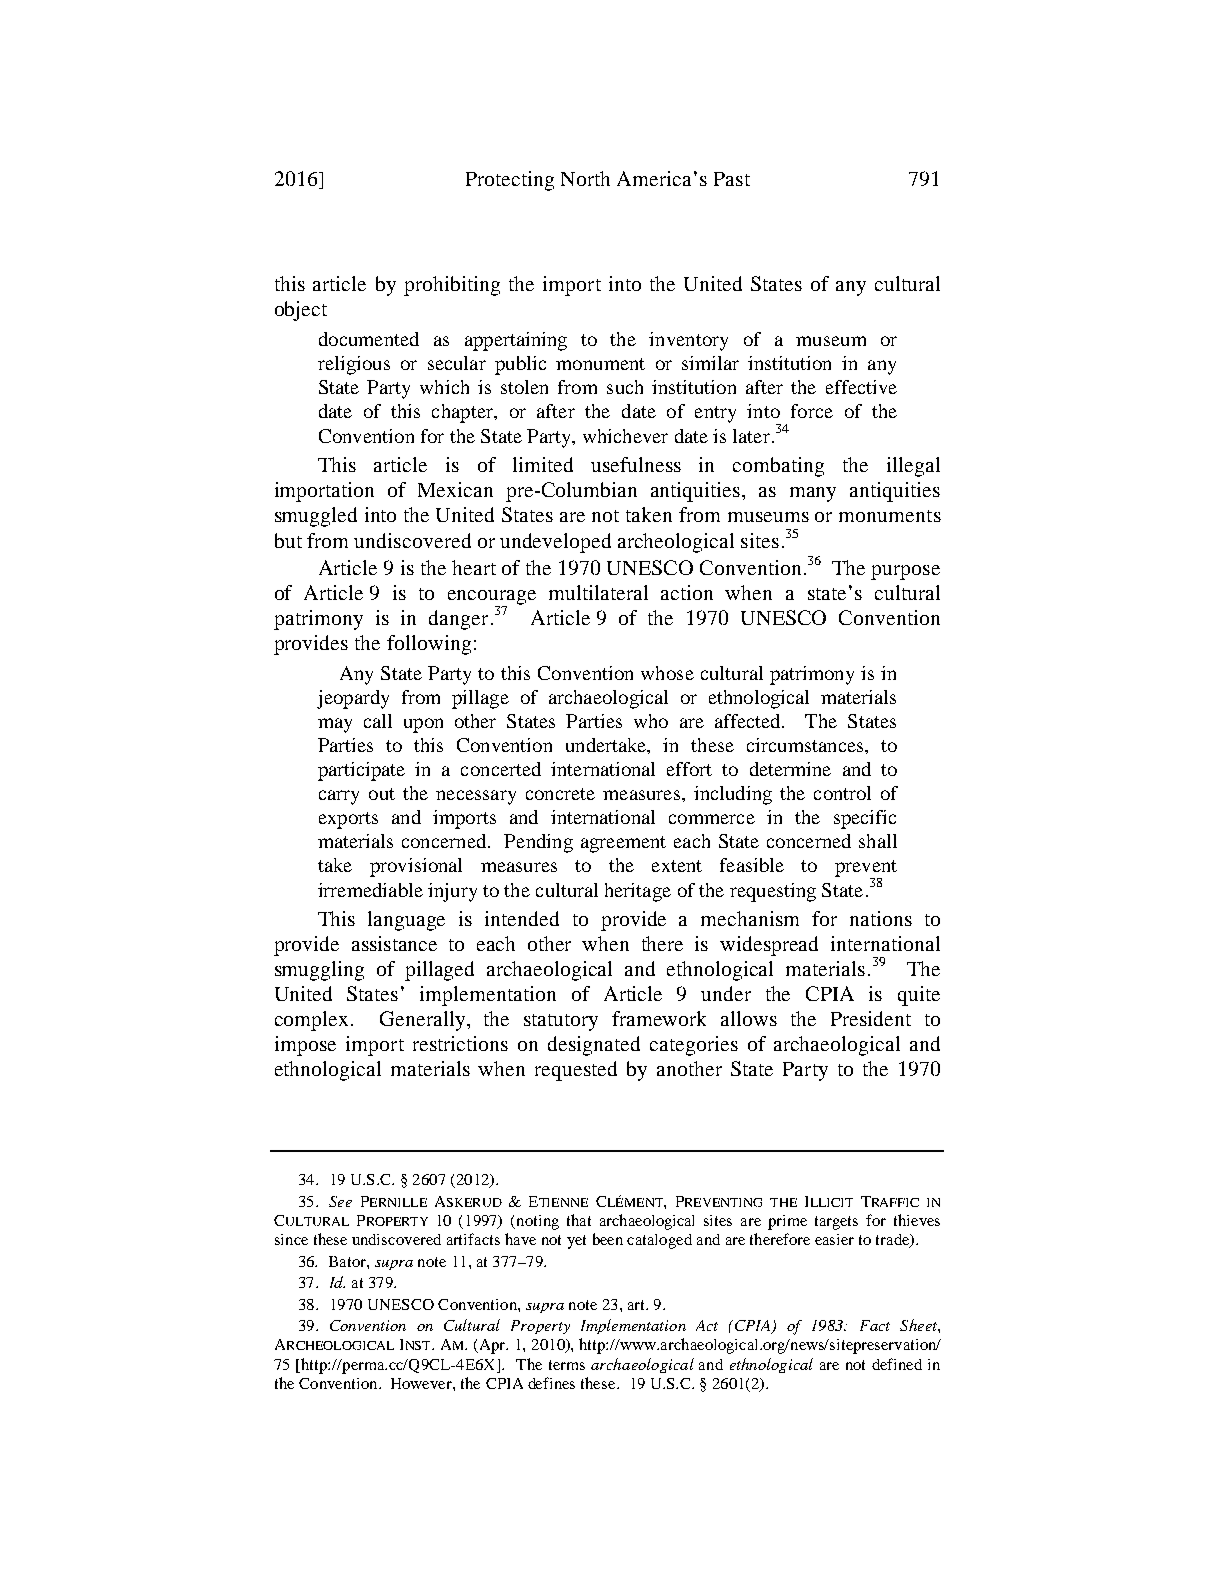  Describe the element at coordinates (316, 517) in the page. I see `smuggled` at that location.
